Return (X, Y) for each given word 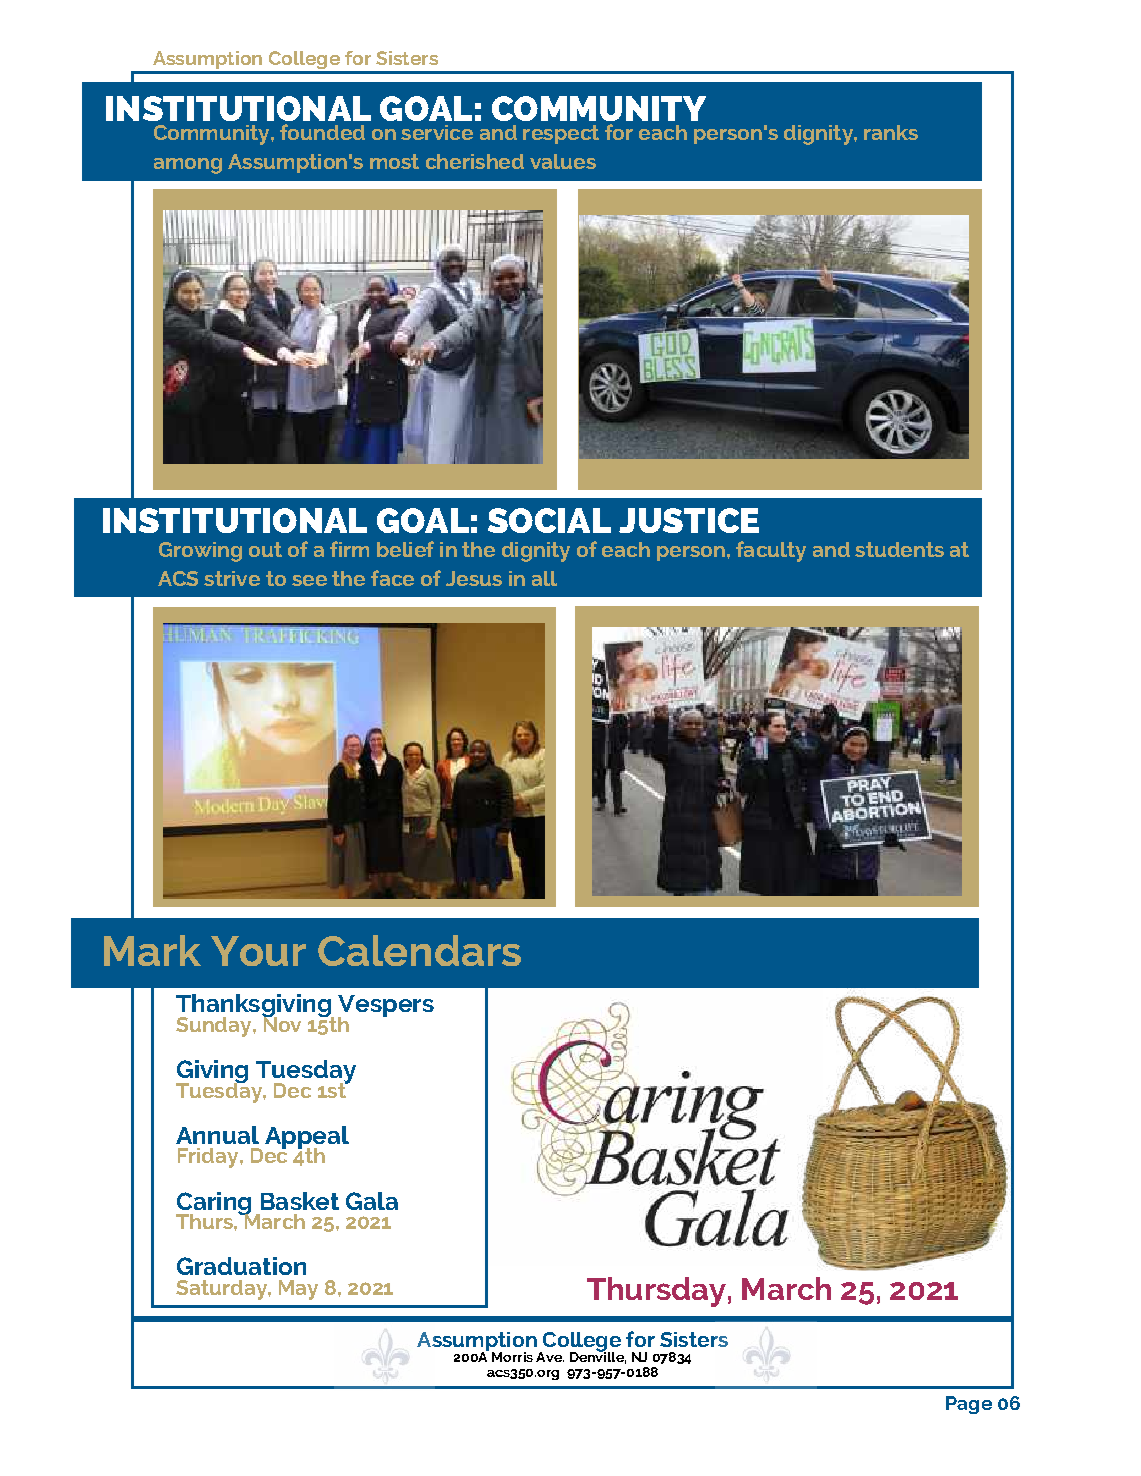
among (188, 166)
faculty (771, 551)
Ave (550, 1357)
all (544, 578)
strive (232, 578)
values (563, 161)
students (899, 549)
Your (258, 951)
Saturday (222, 1290)
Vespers (386, 1007)
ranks (891, 132)
